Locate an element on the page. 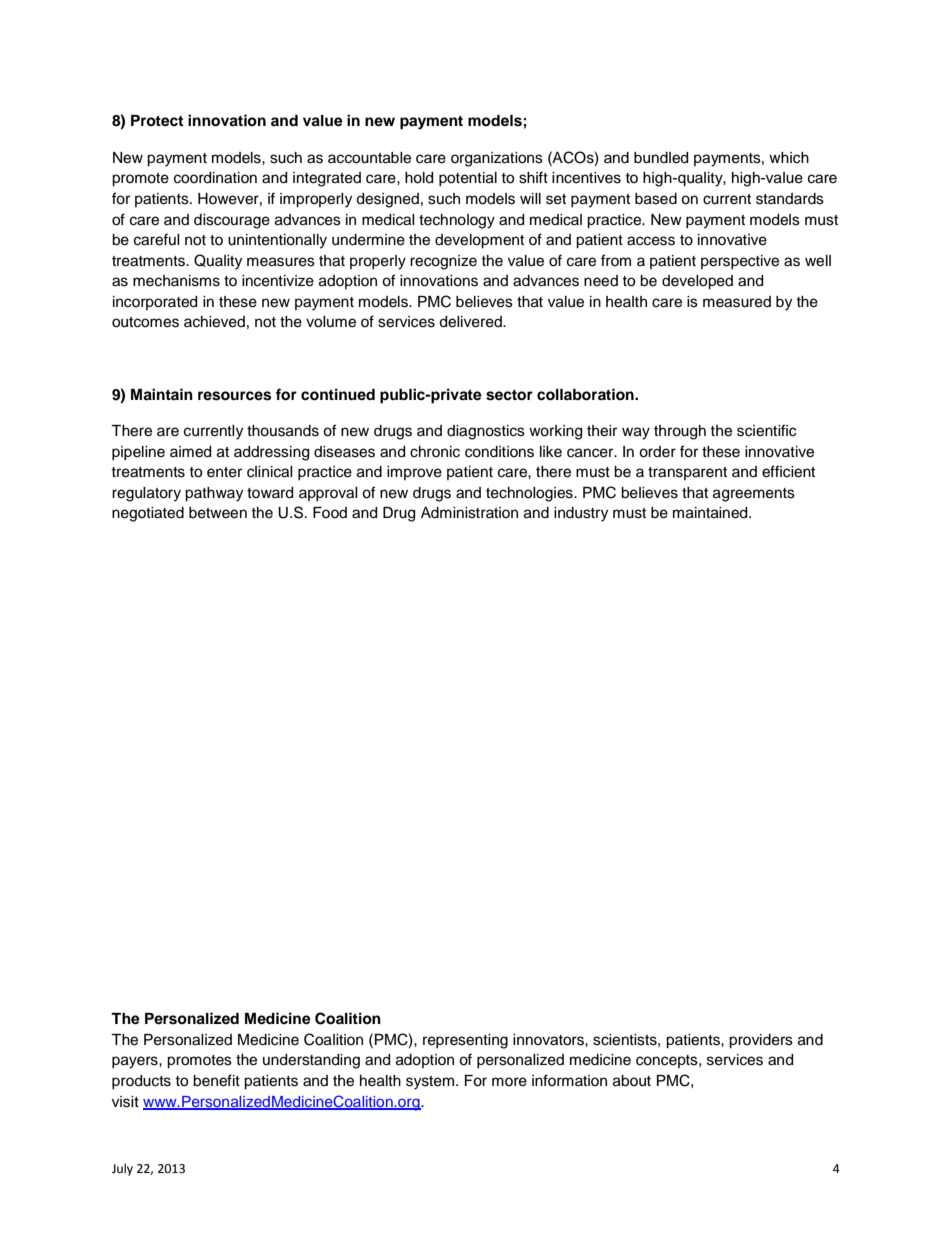 The height and width of the page is (1233, 952). sector is located at coordinates (509, 395).
